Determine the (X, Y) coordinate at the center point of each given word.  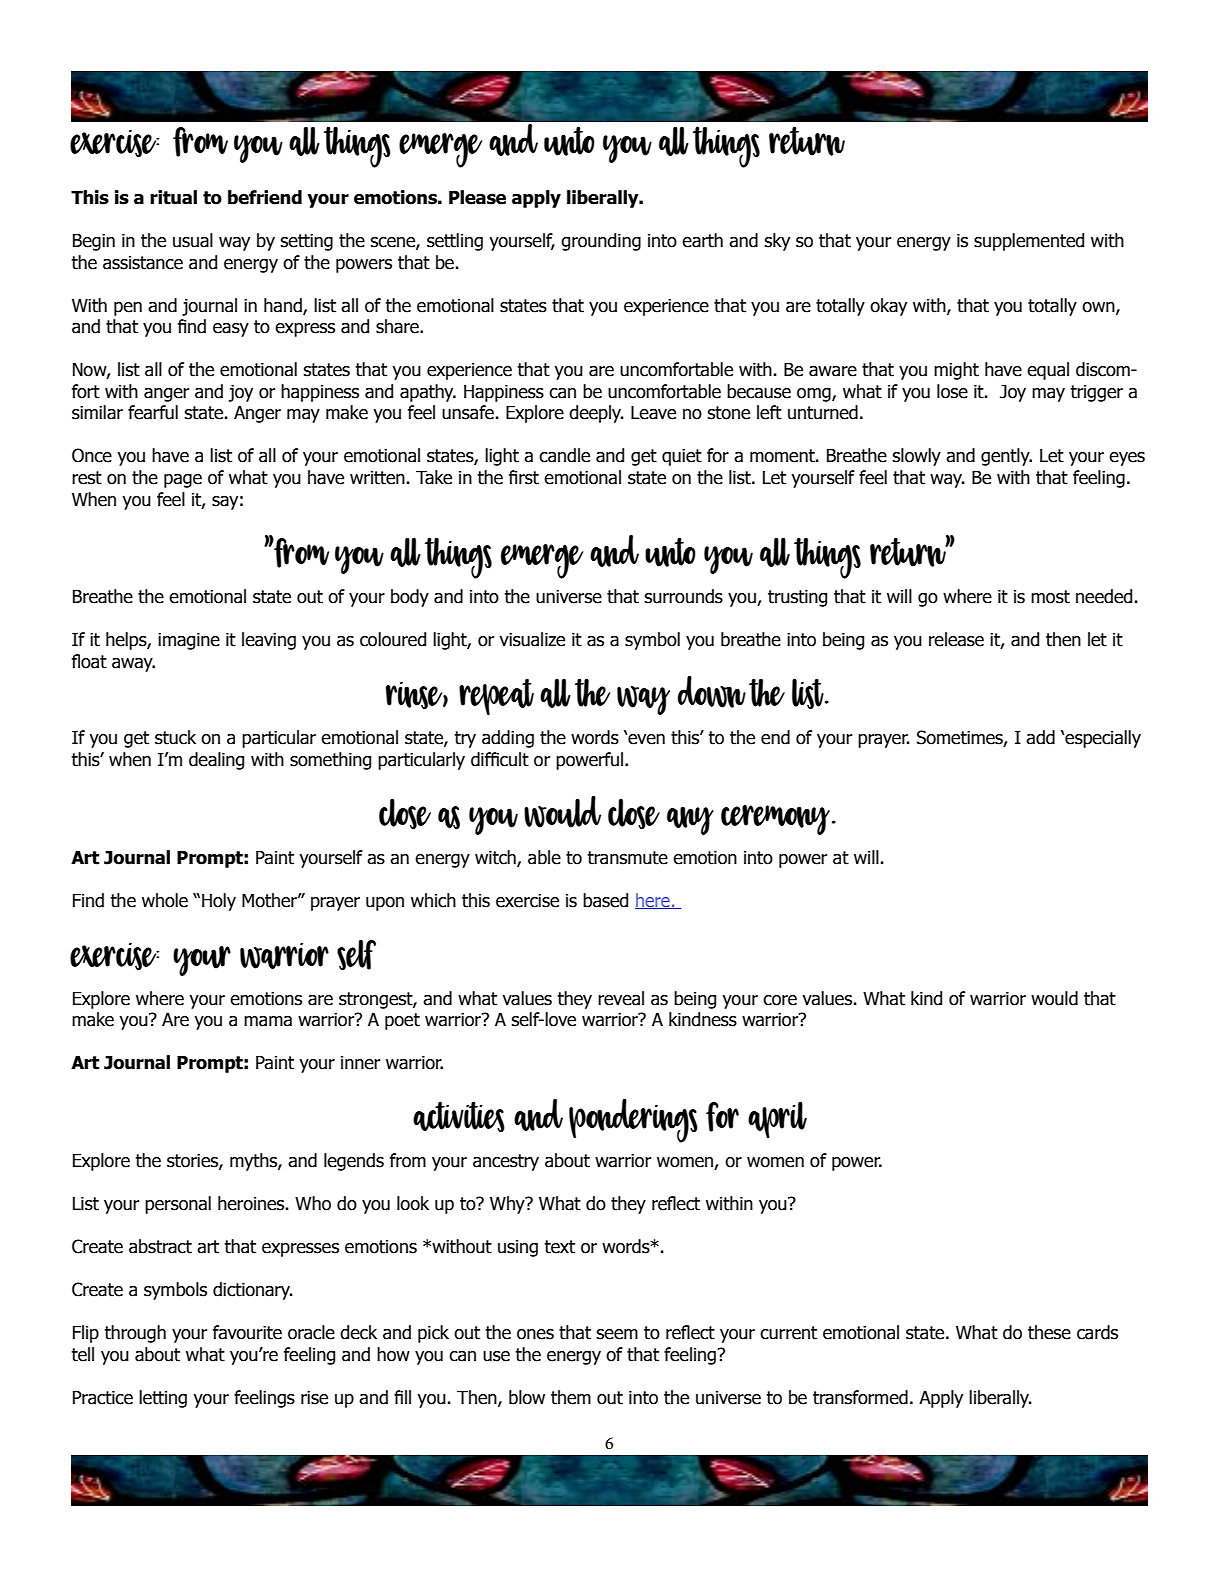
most (1050, 597)
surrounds (683, 596)
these (1049, 1332)
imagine (189, 641)
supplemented (1029, 242)
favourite (247, 1332)
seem (617, 1334)
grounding (601, 242)
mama (268, 1021)
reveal (621, 998)
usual (193, 240)
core (780, 1000)
